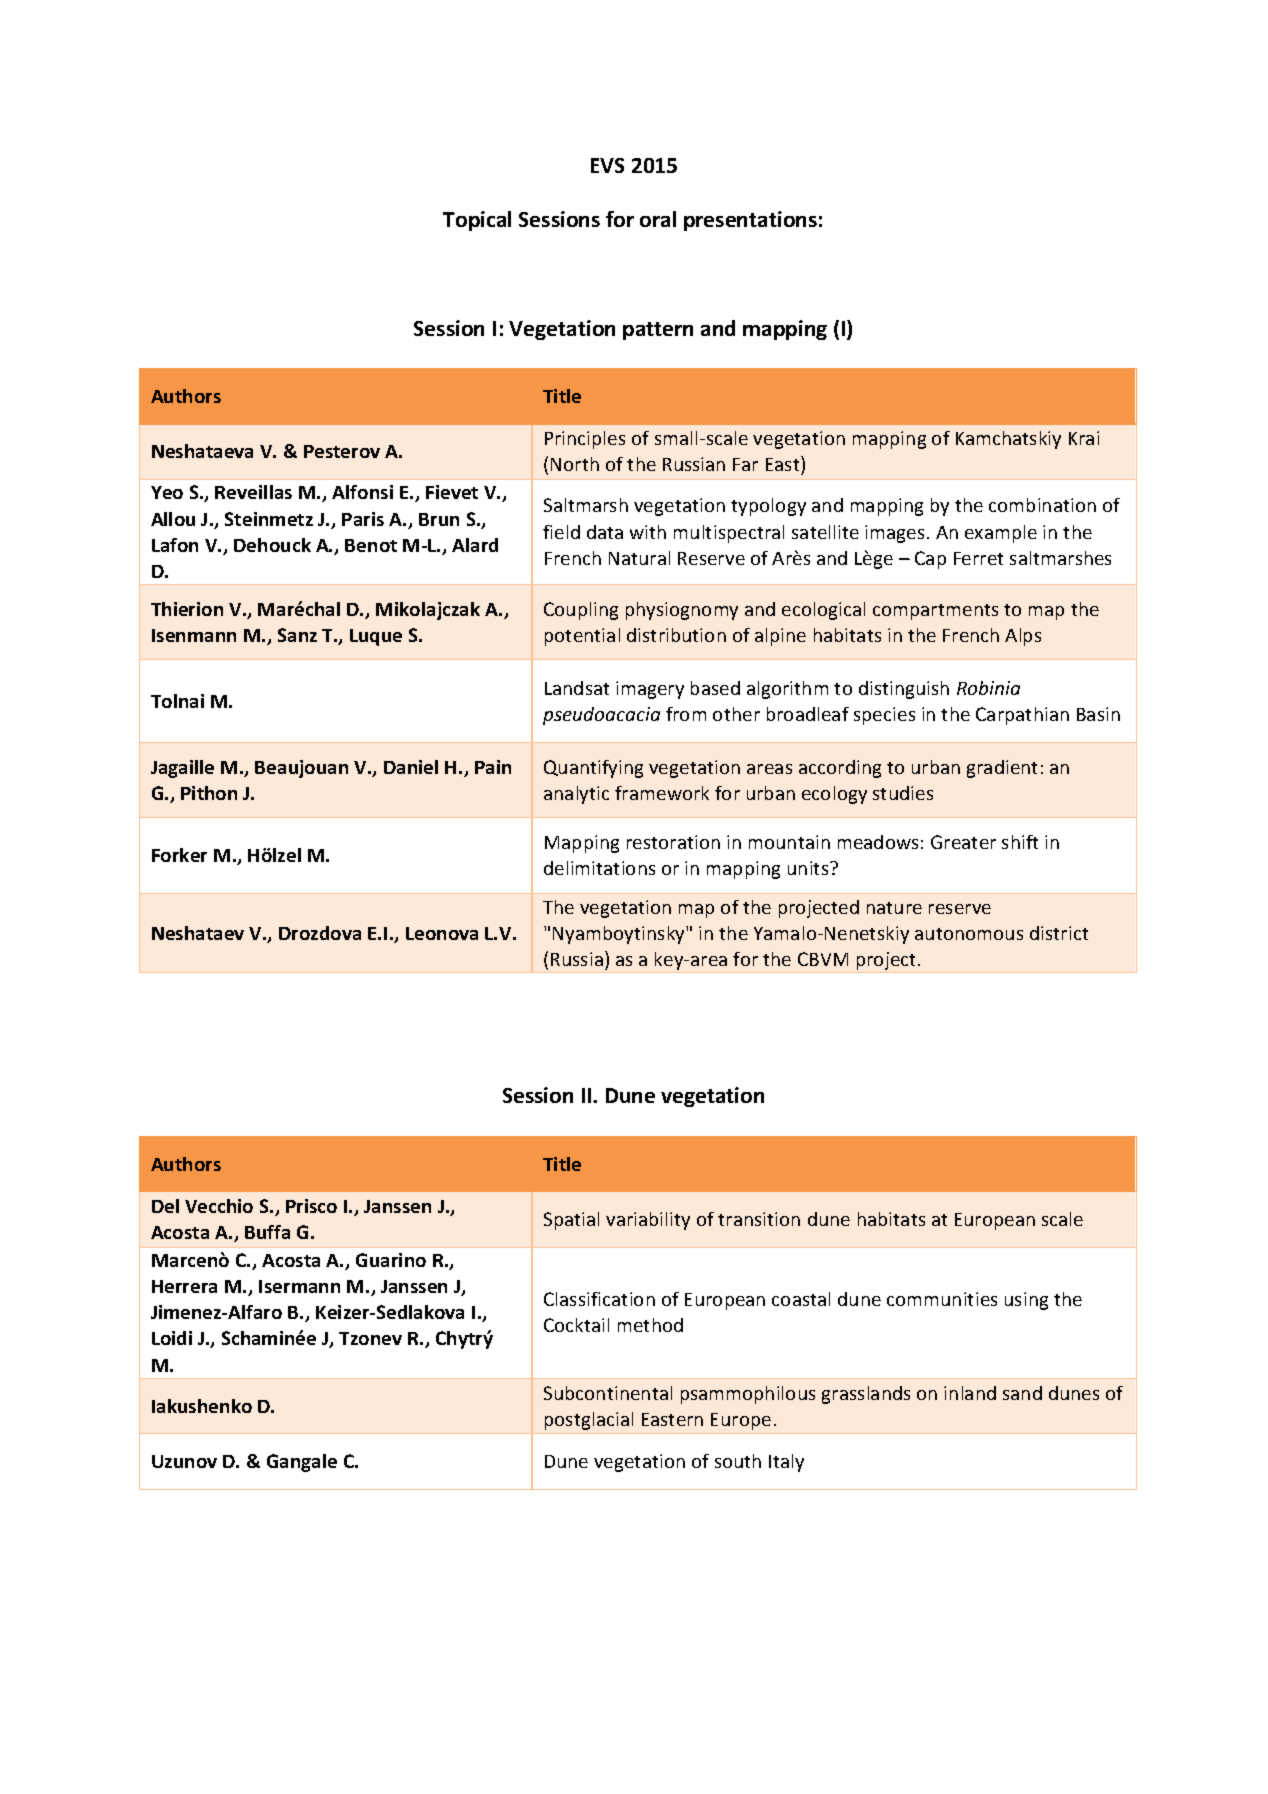 This image has width=1268, height=1794. Describe the element at coordinates (477, 221) in the image. I see `Topical` at that location.
